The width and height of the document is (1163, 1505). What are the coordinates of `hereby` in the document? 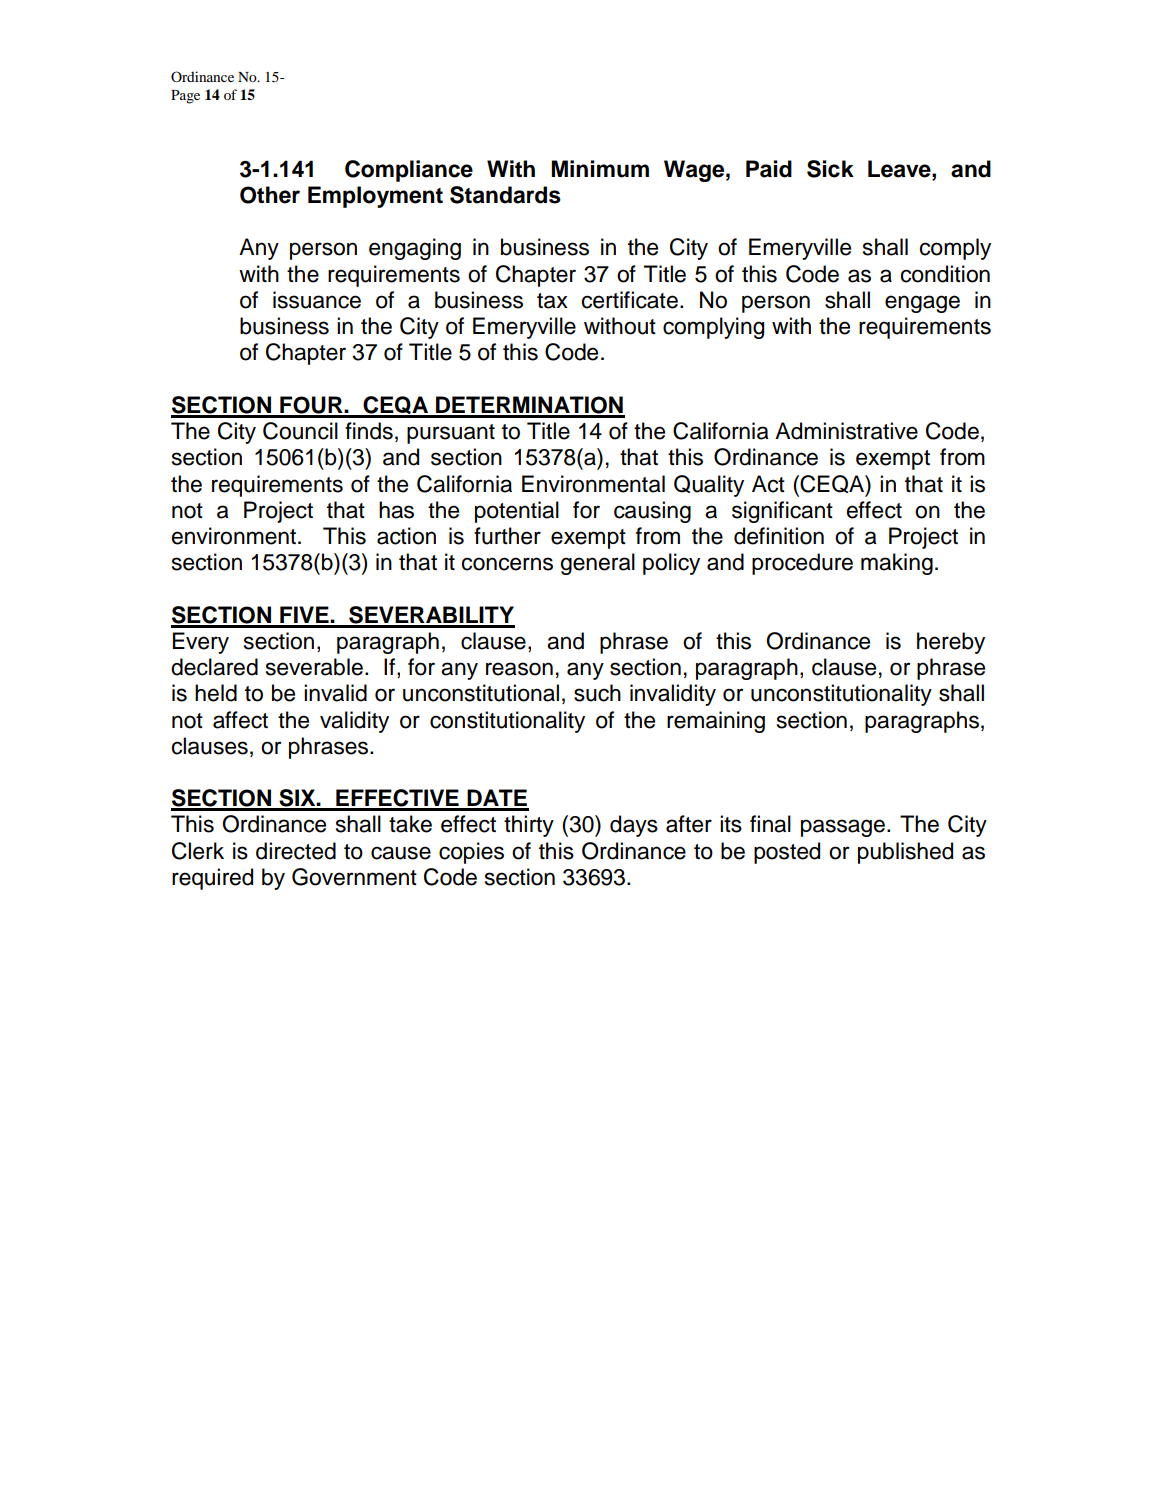 It's located at (951, 643).
